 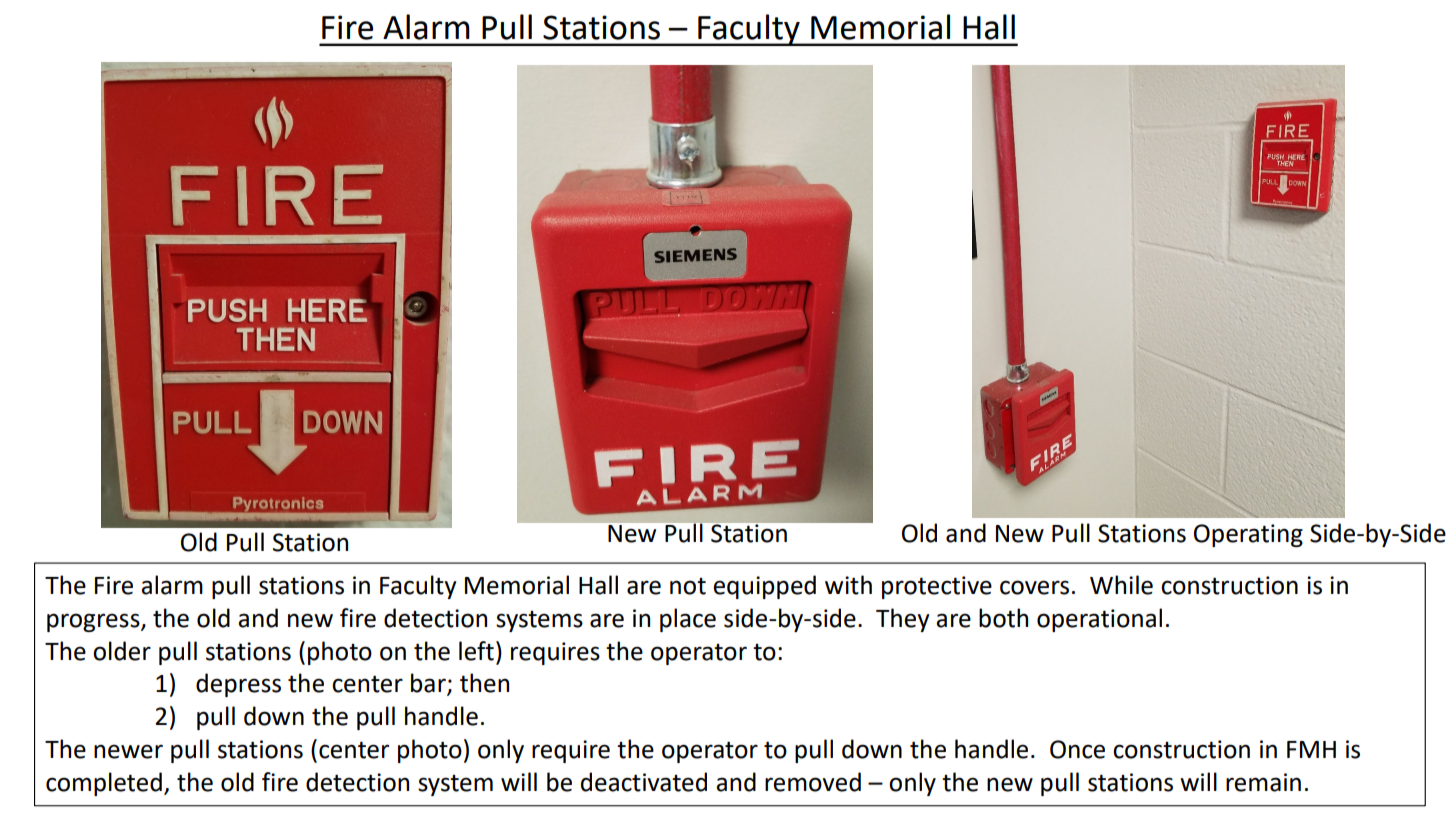 What do you see at coordinates (688, 586) in the page?
I see `not` at bounding box center [688, 586].
